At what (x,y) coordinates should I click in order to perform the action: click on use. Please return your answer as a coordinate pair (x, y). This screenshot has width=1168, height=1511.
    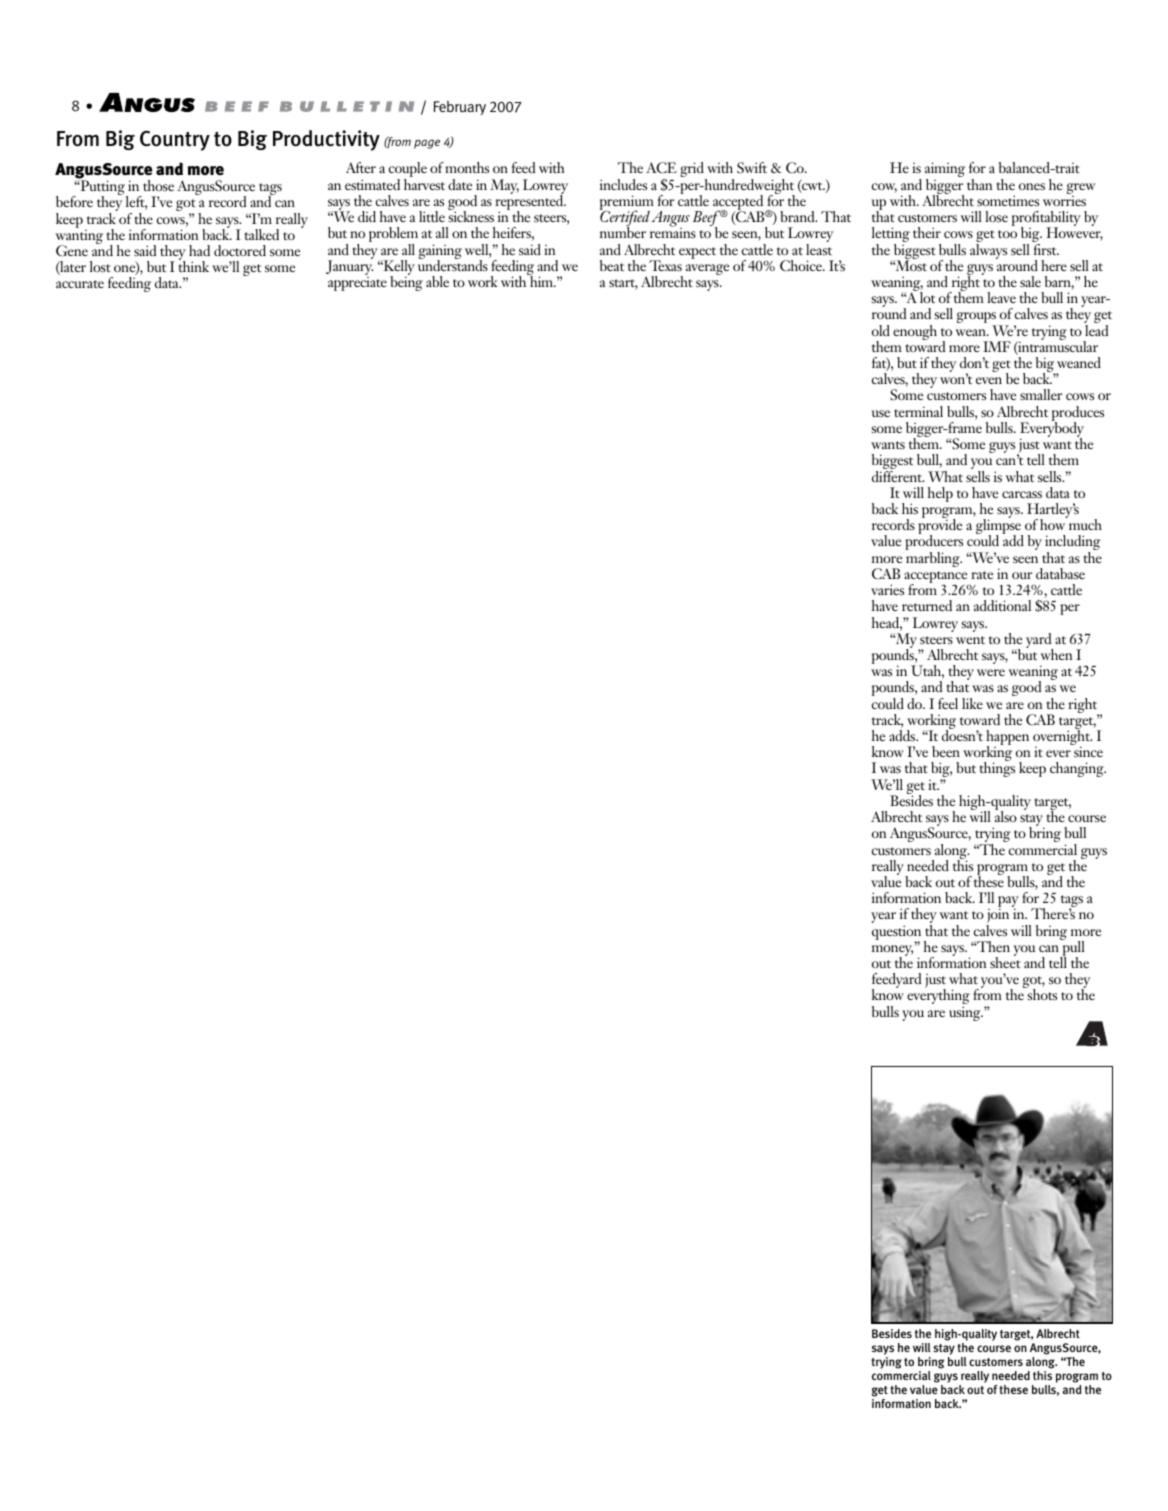
    Looking at the image, I should click on (880, 413).
